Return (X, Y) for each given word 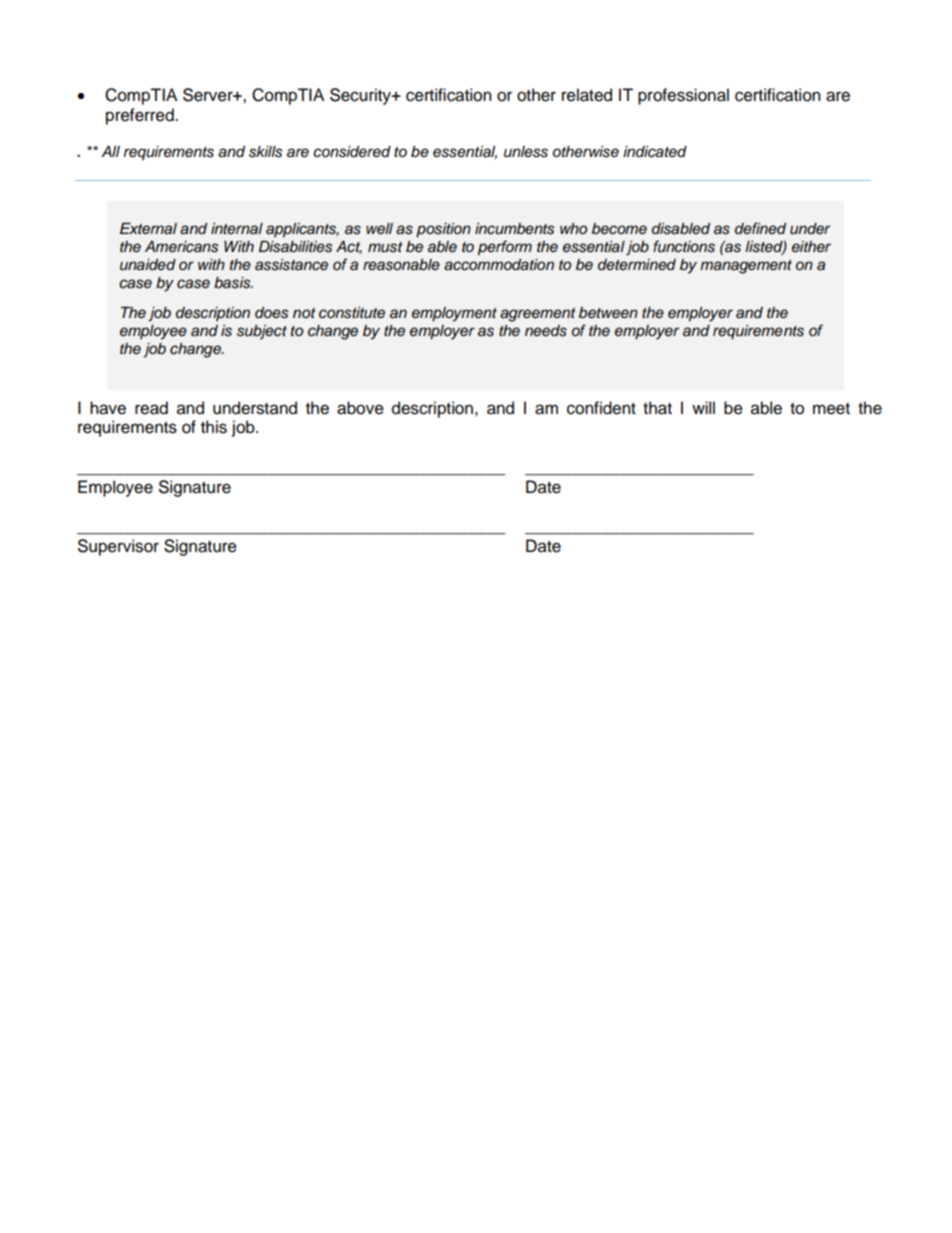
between (608, 313)
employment (454, 314)
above (360, 408)
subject (262, 332)
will (703, 407)
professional (683, 96)
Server (209, 95)
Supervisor (118, 547)
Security (361, 96)
